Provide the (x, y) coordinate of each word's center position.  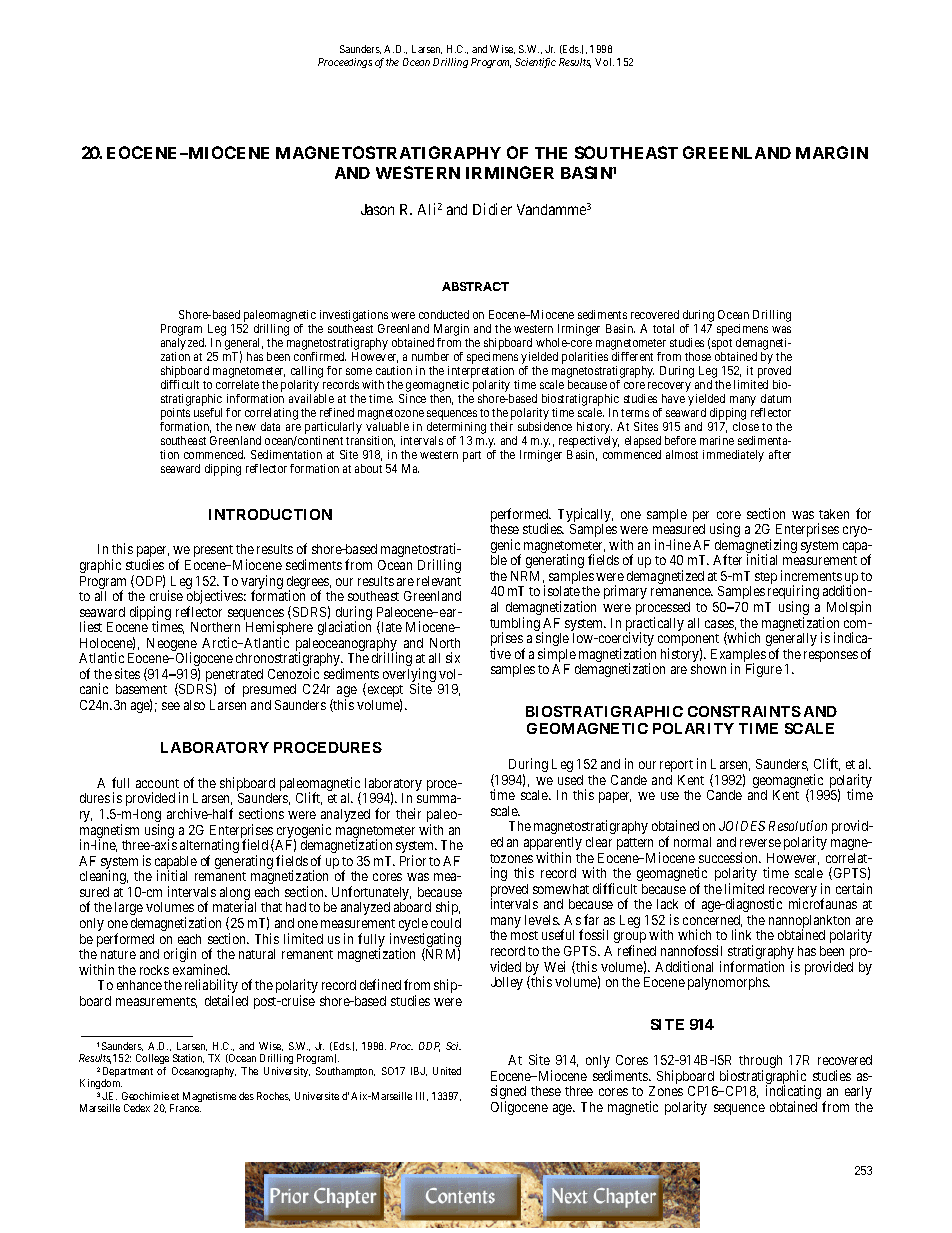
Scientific (535, 63)
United (447, 1071)
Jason (377, 209)
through (760, 1063)
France (185, 1108)
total (663, 328)
